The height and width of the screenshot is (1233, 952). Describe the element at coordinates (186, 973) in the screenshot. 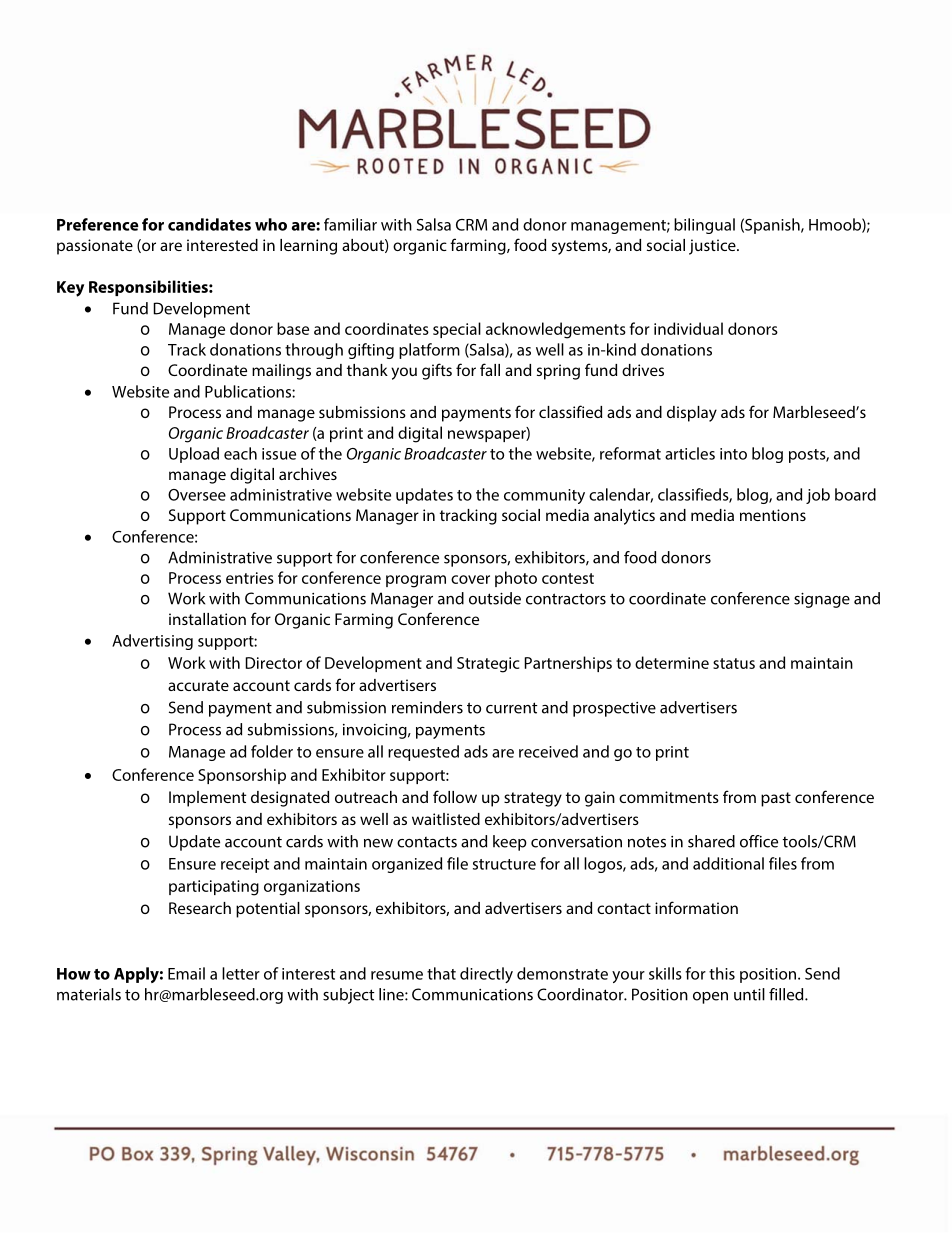

I see `Email` at that location.
